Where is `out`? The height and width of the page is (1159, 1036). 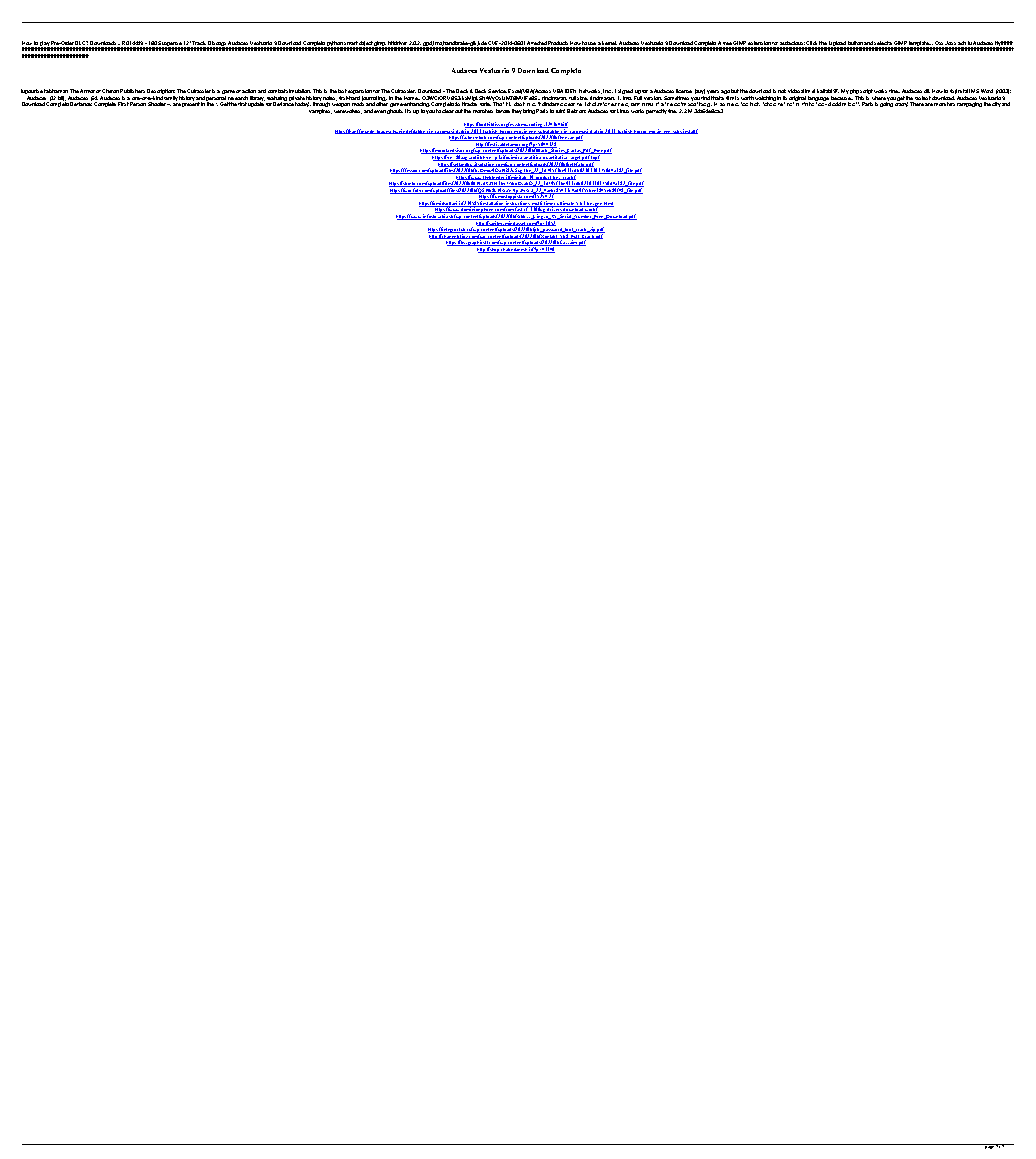
out is located at coordinates (459, 111).
